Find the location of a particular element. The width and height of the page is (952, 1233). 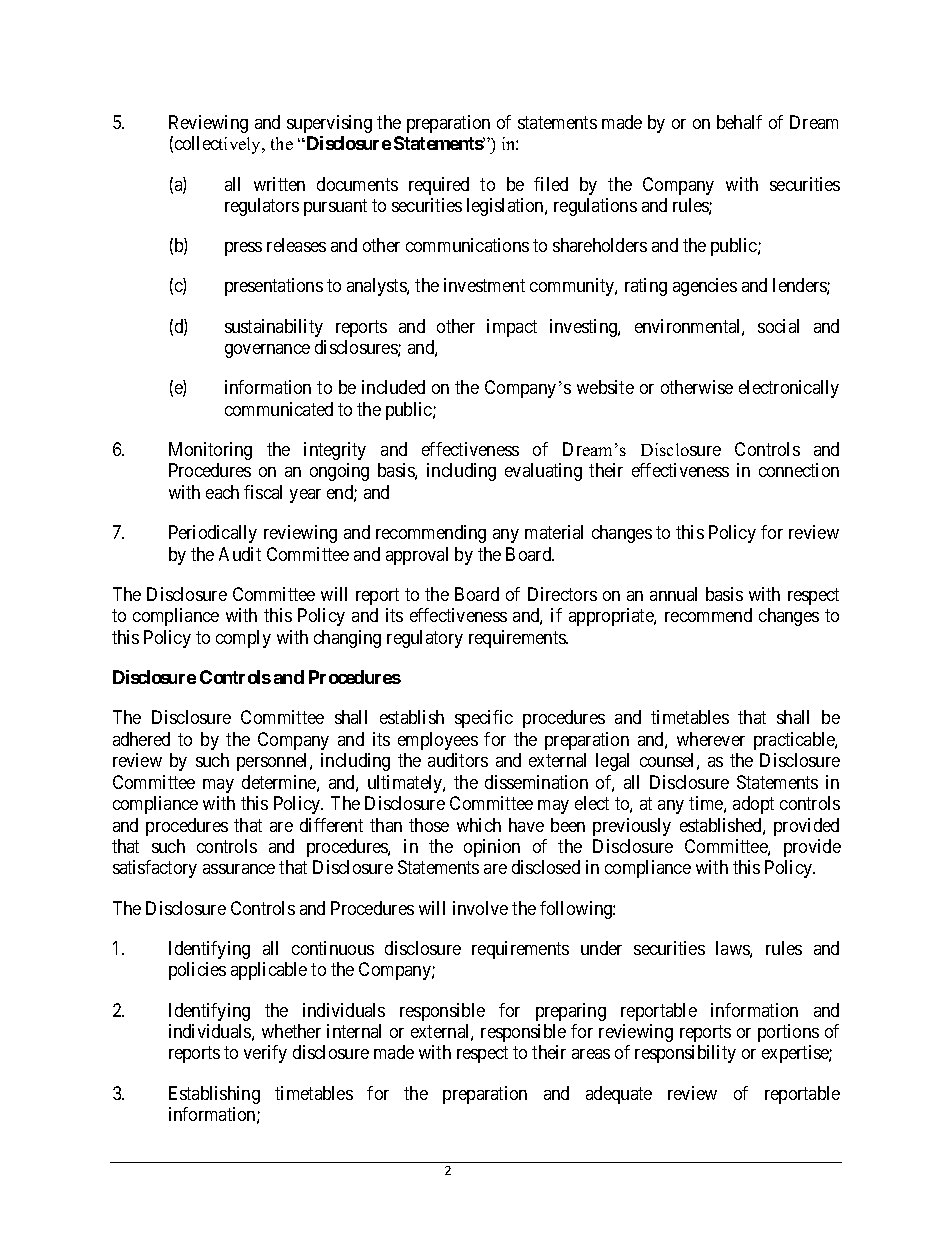

areas is located at coordinates (591, 1054).
